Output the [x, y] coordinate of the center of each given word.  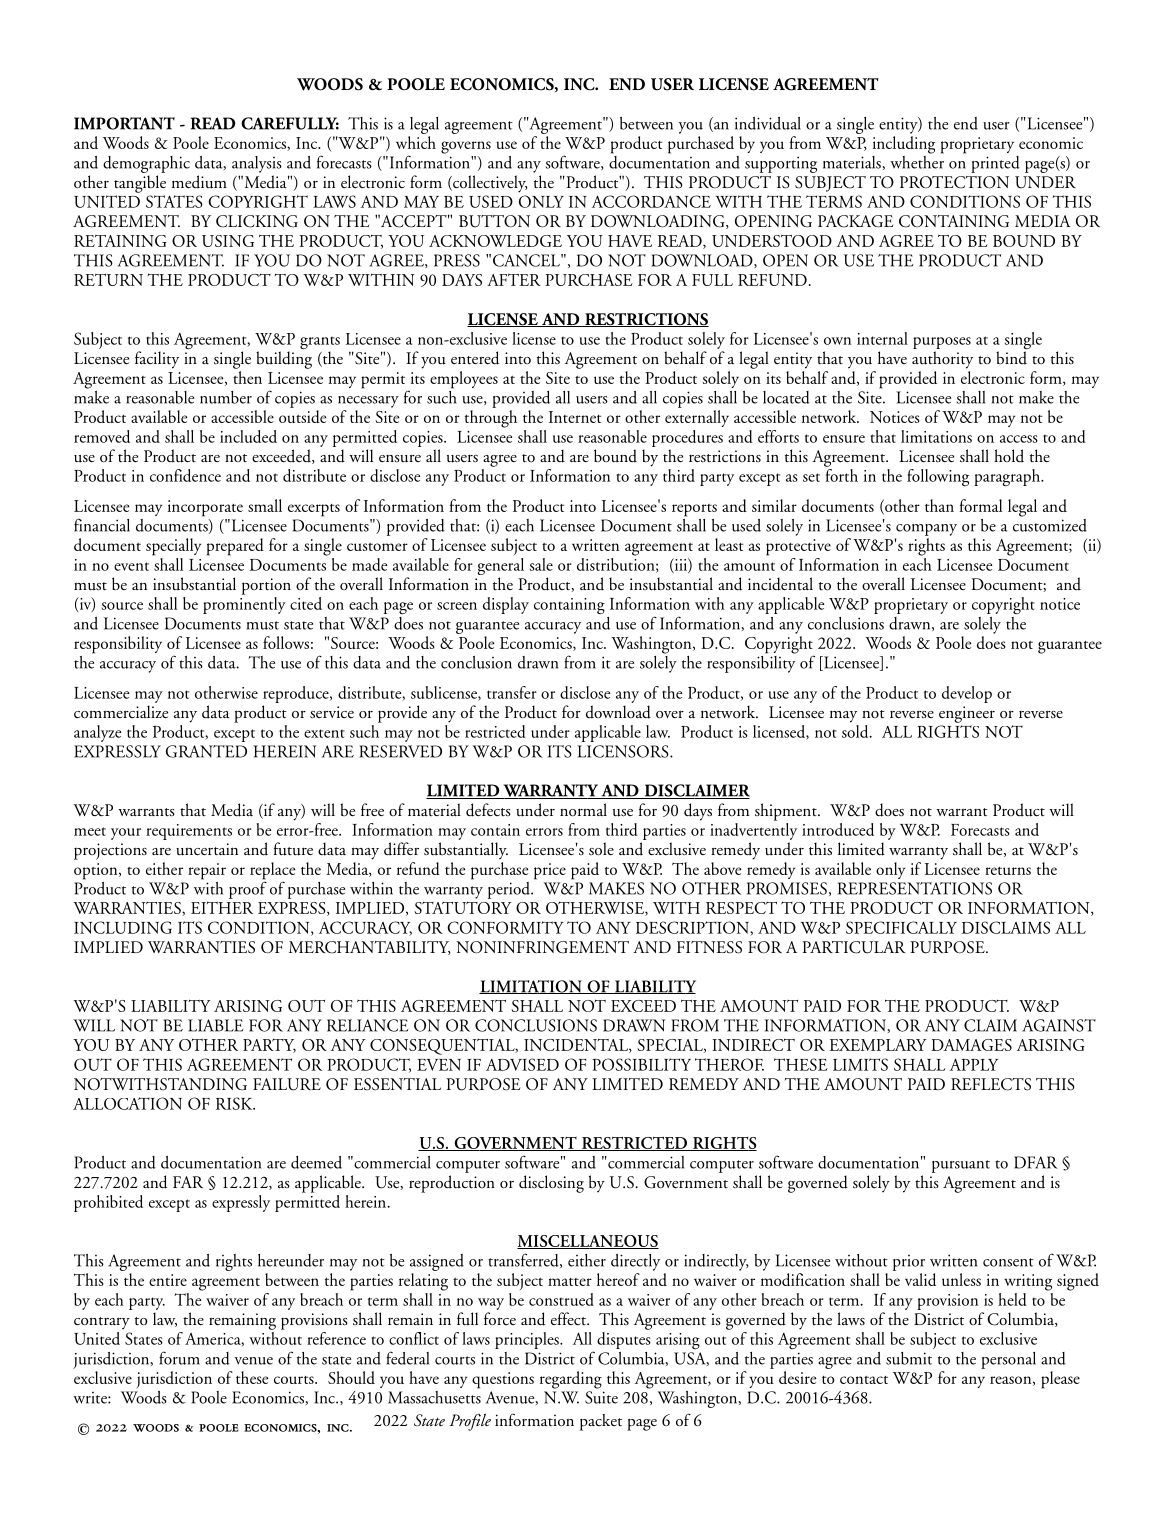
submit [909, 1358]
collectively [489, 184]
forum [179, 1358]
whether [917, 161]
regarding [571, 1380]
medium [199, 182]
